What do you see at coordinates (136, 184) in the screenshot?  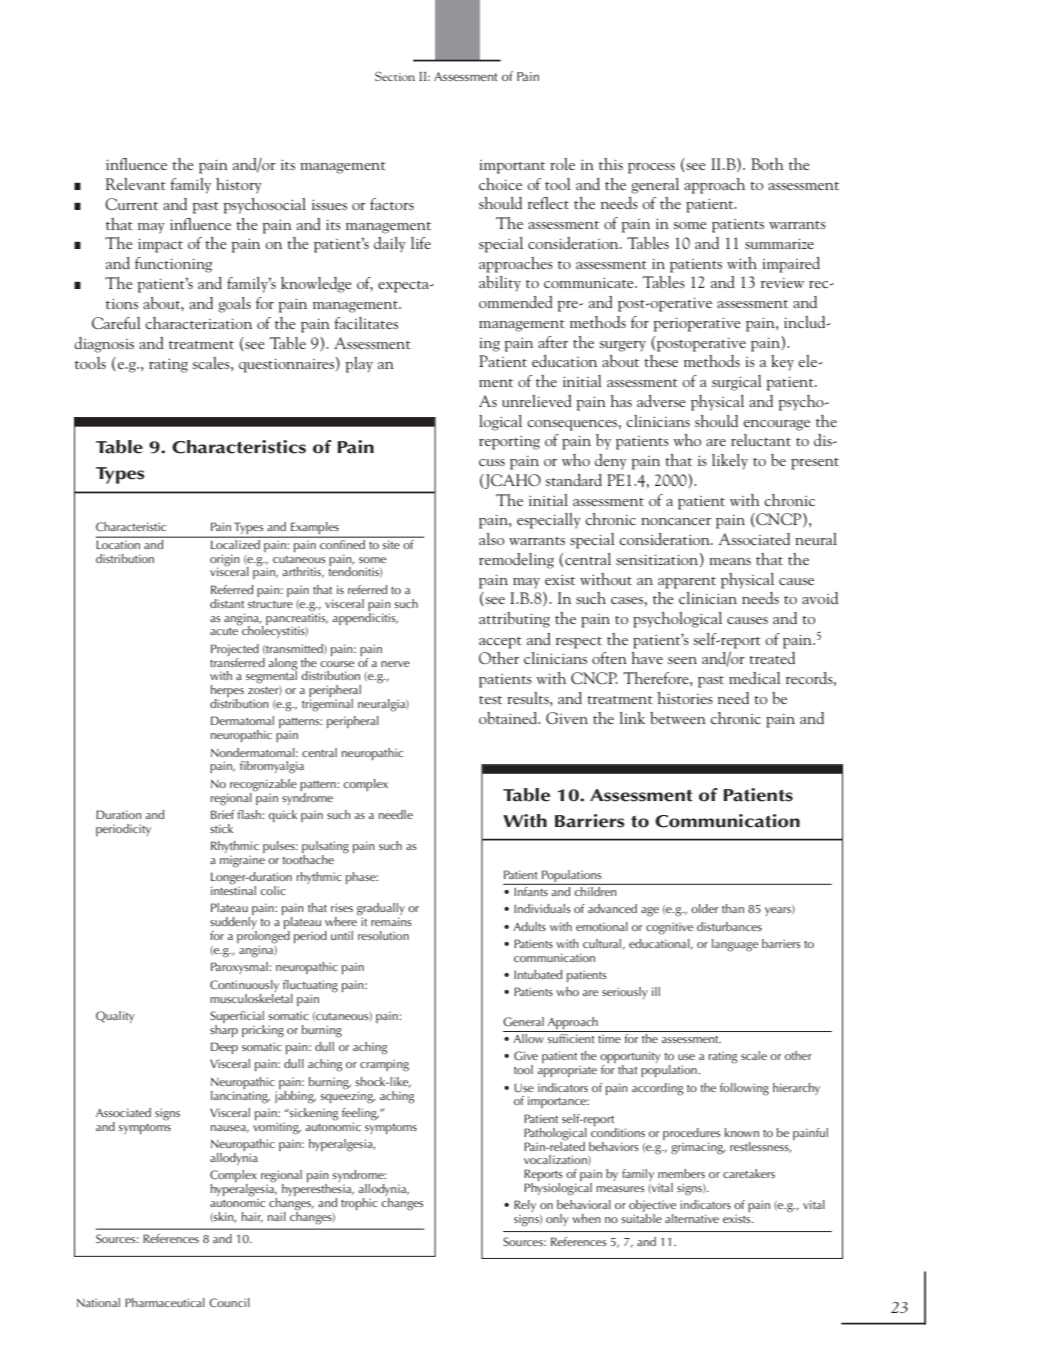 I see `Relevant` at bounding box center [136, 184].
